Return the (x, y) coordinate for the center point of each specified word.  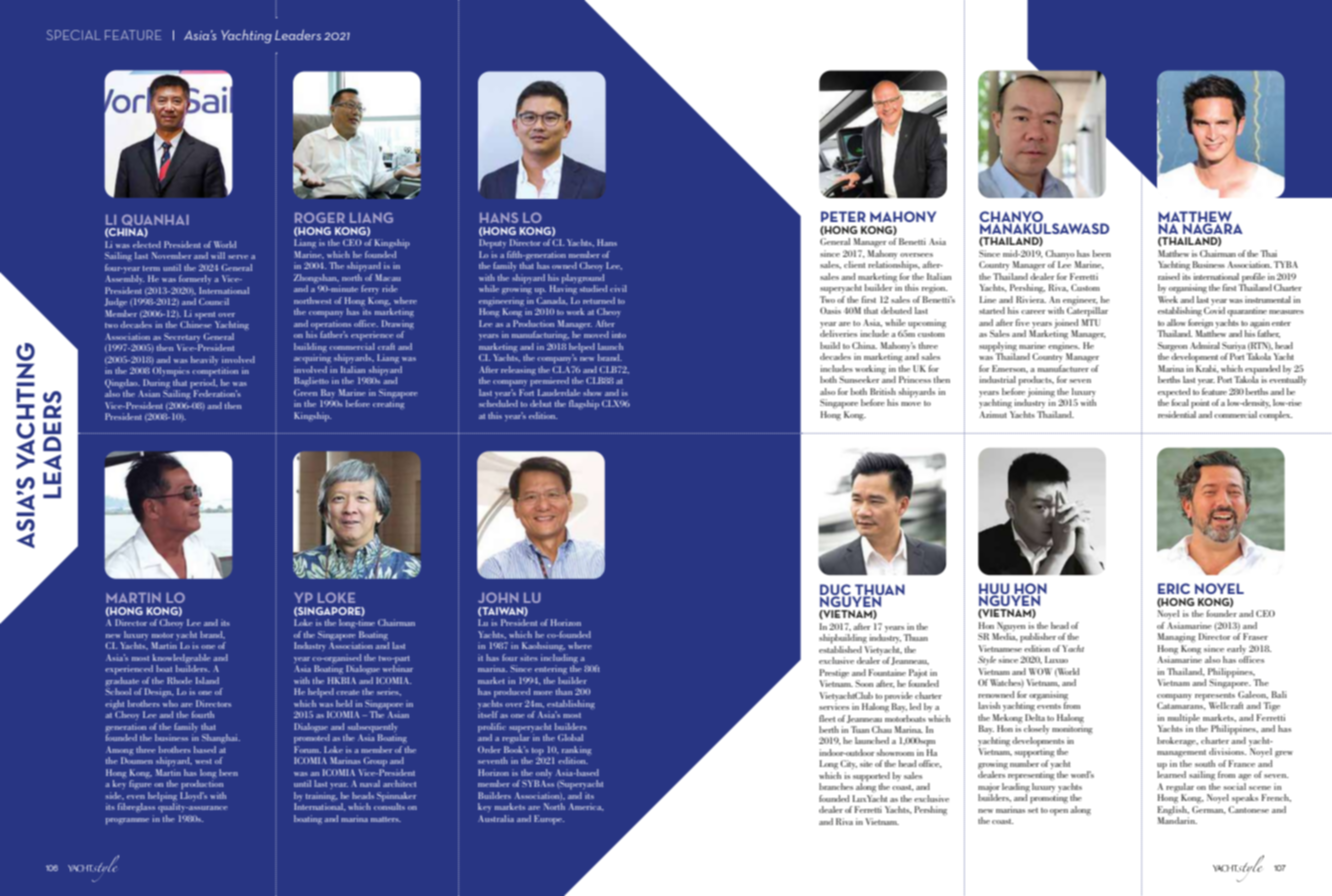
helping (162, 797)
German (1209, 808)
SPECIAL (73, 35)
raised (1169, 276)
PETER (843, 216)
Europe (549, 819)
